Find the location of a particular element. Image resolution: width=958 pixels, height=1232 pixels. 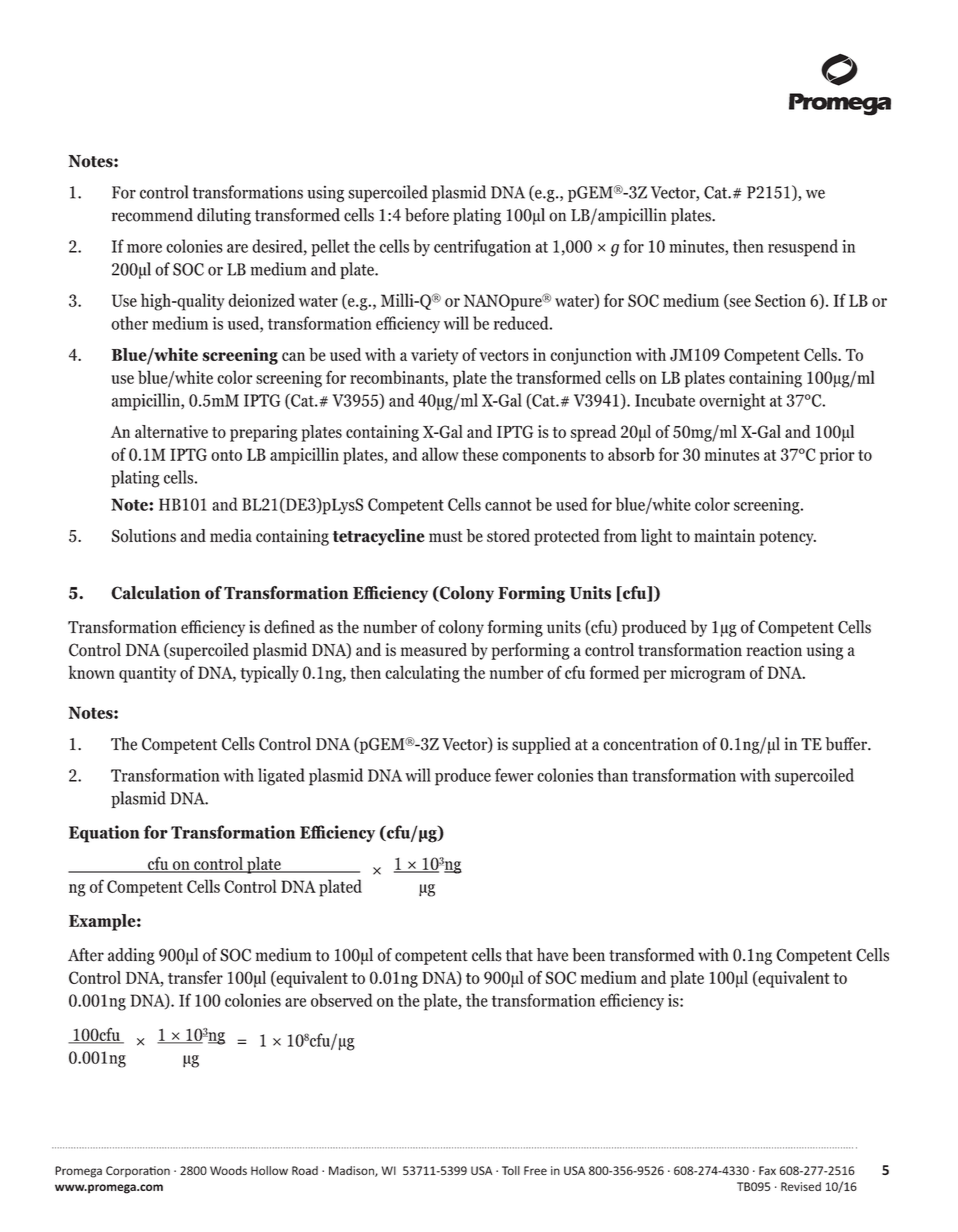

Toll is located at coordinates (511, 1170).
